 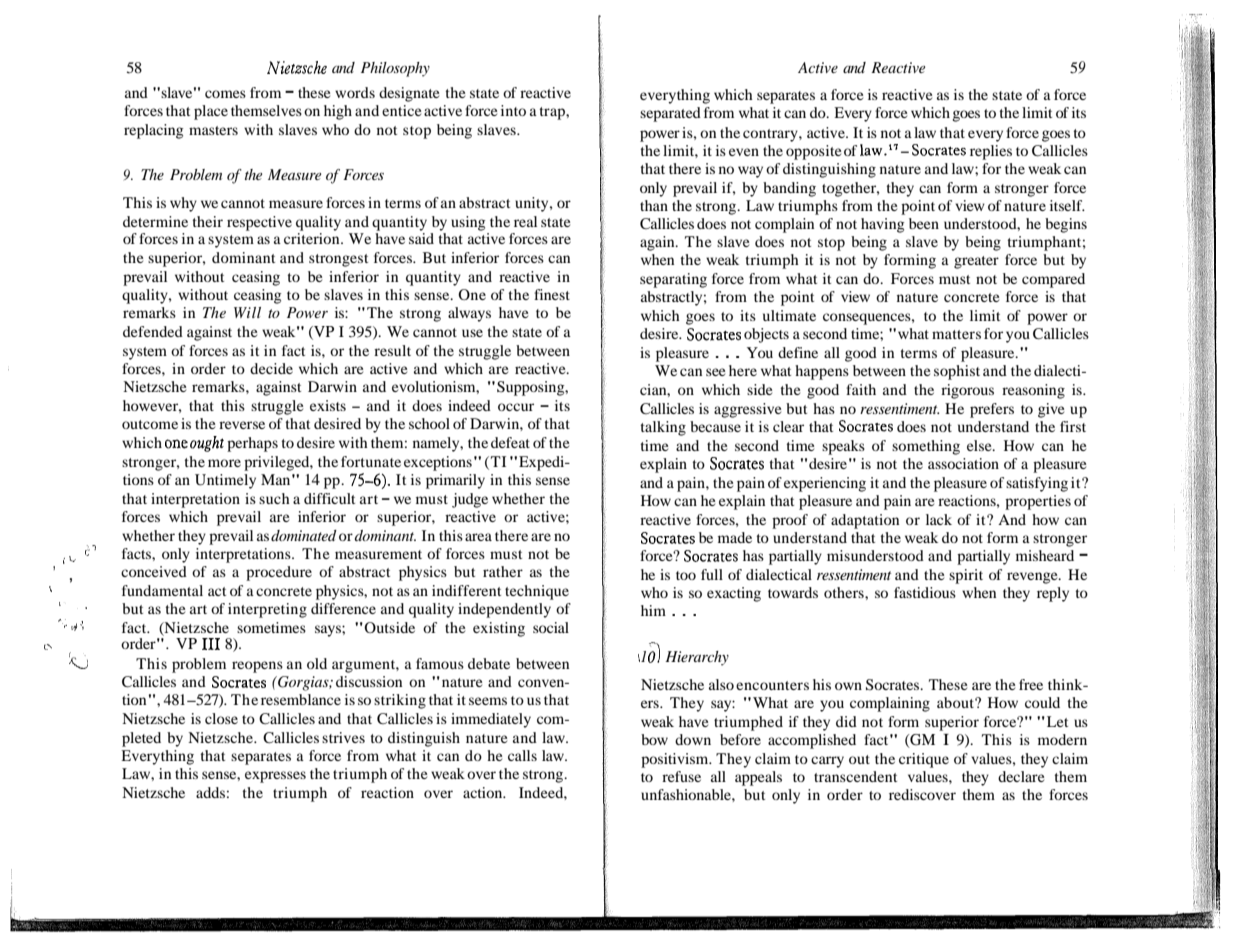 What do you see at coordinates (670, 114) in the document?
I see `separated` at bounding box center [670, 114].
